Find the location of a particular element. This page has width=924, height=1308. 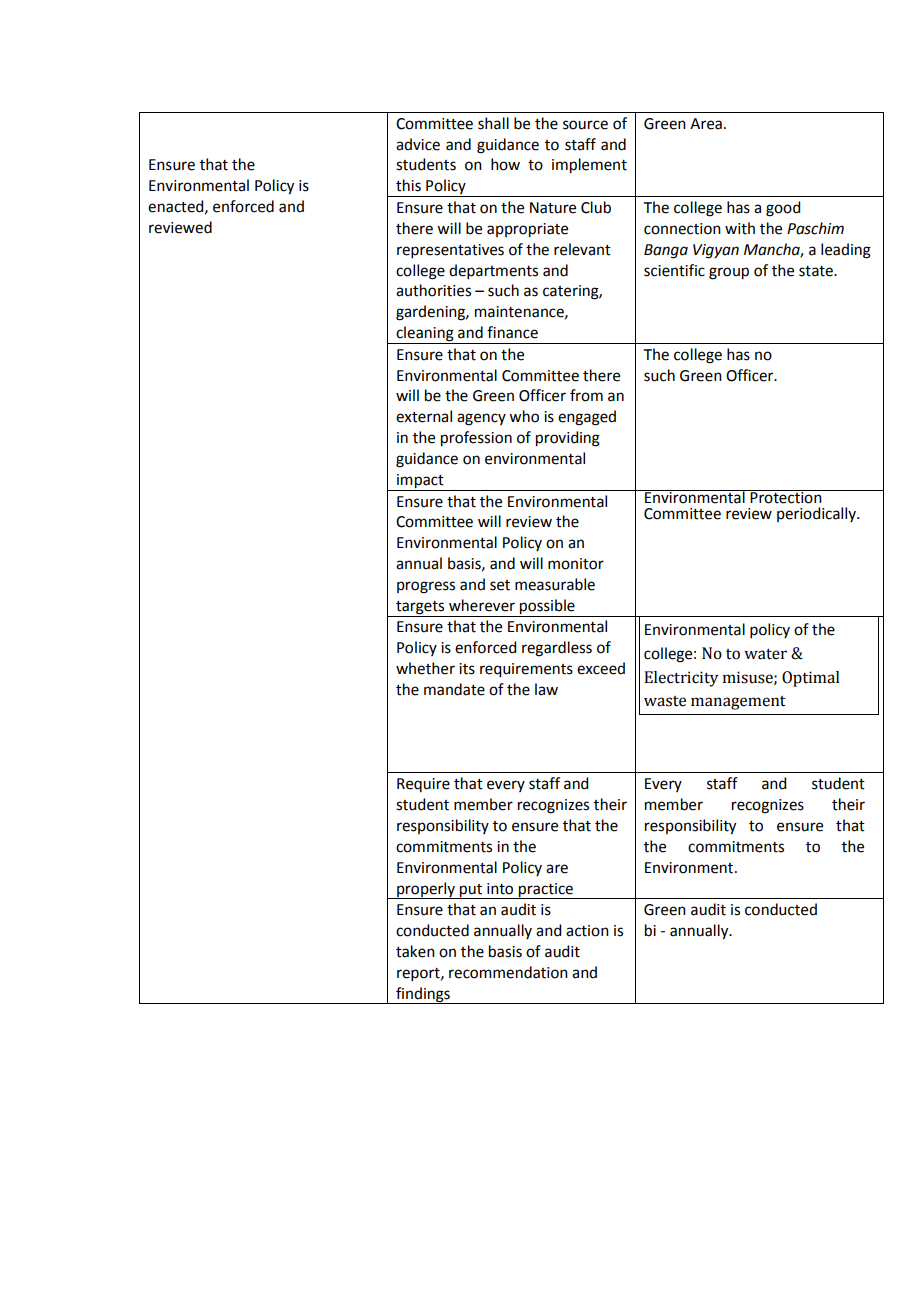

findings is located at coordinates (423, 995).
